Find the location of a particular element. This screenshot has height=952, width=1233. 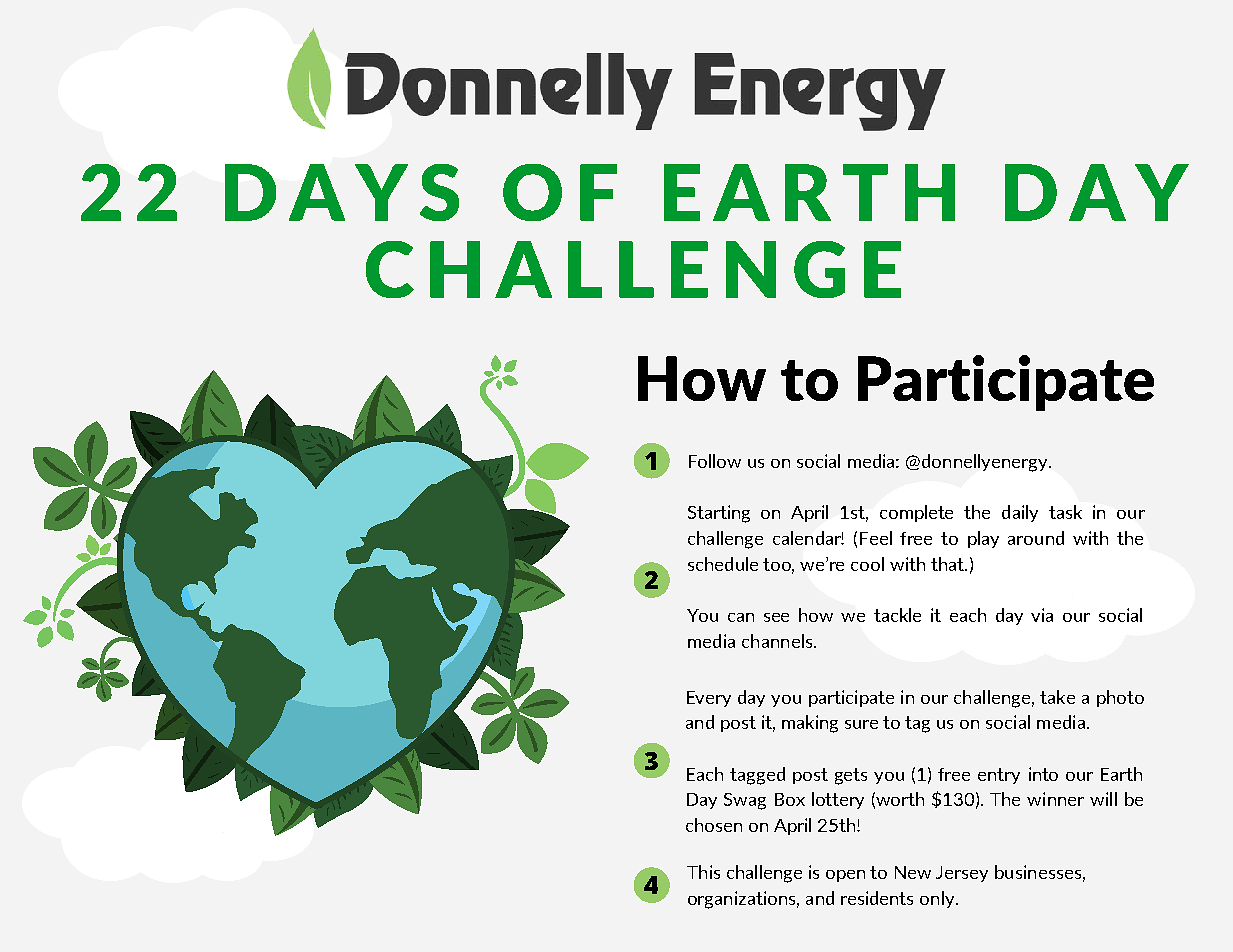

tackle is located at coordinates (897, 615).
